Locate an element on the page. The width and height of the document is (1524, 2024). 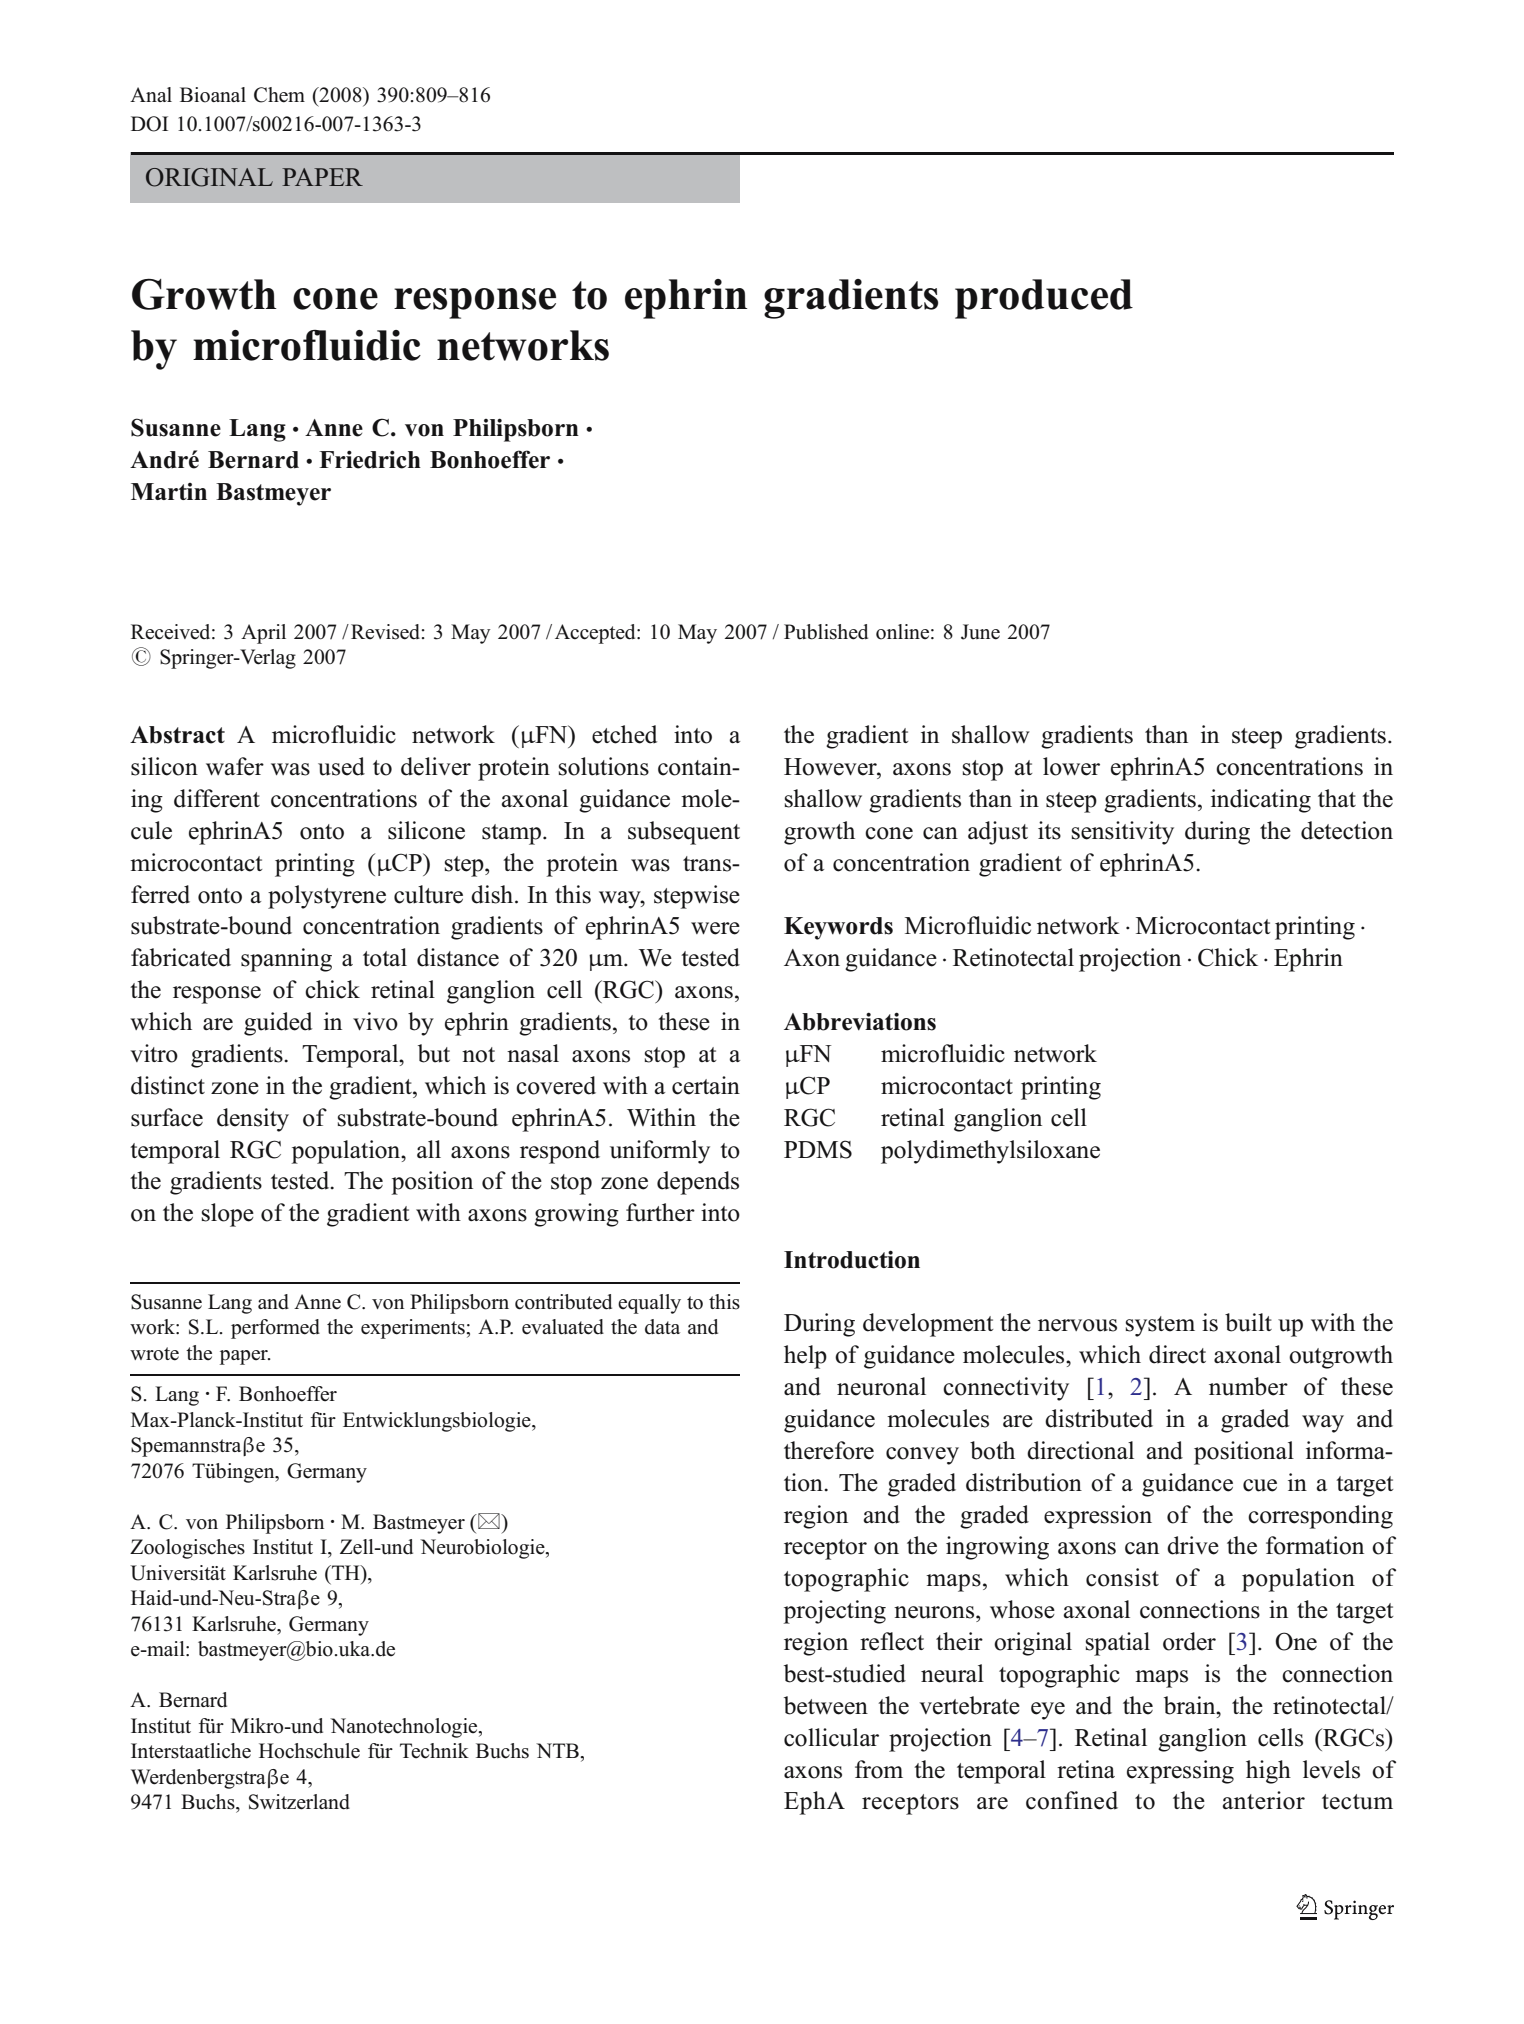
built is located at coordinates (1248, 1322).
